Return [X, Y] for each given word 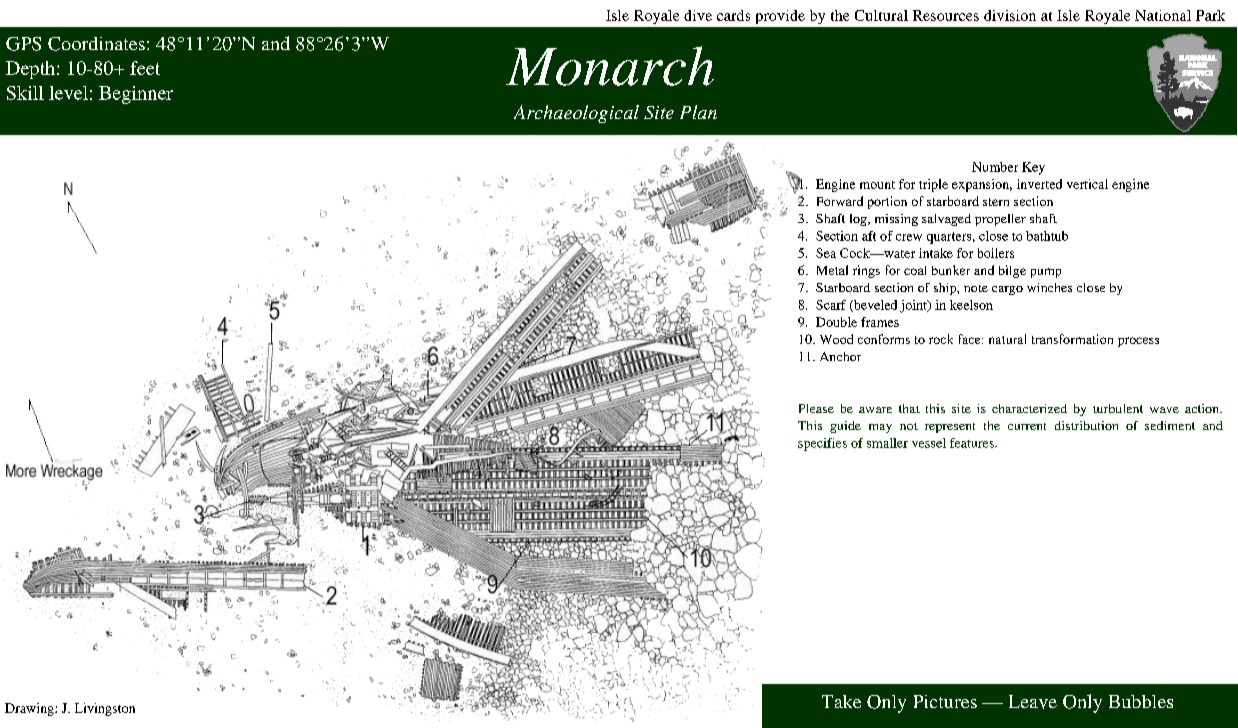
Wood [836, 339]
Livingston [105, 709]
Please [816, 408]
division [1010, 15]
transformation [1072, 339]
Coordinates [96, 44]
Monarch [610, 66]
